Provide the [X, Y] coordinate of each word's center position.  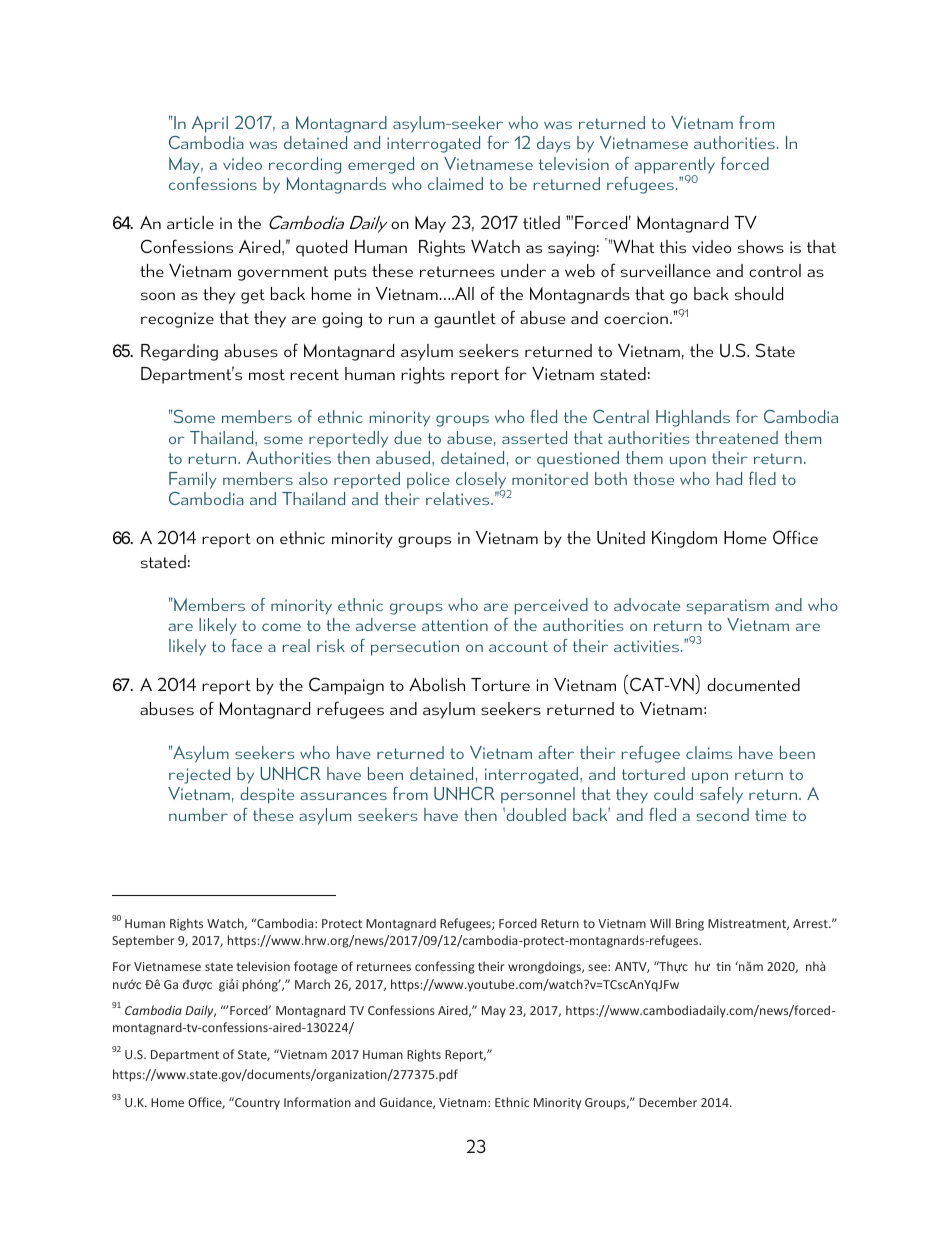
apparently [674, 166]
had [729, 478]
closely [482, 481]
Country [256, 1103]
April [210, 124]
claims [709, 752]
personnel [538, 795]
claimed [455, 183]
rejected [199, 775]
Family [193, 480]
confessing [445, 967]
